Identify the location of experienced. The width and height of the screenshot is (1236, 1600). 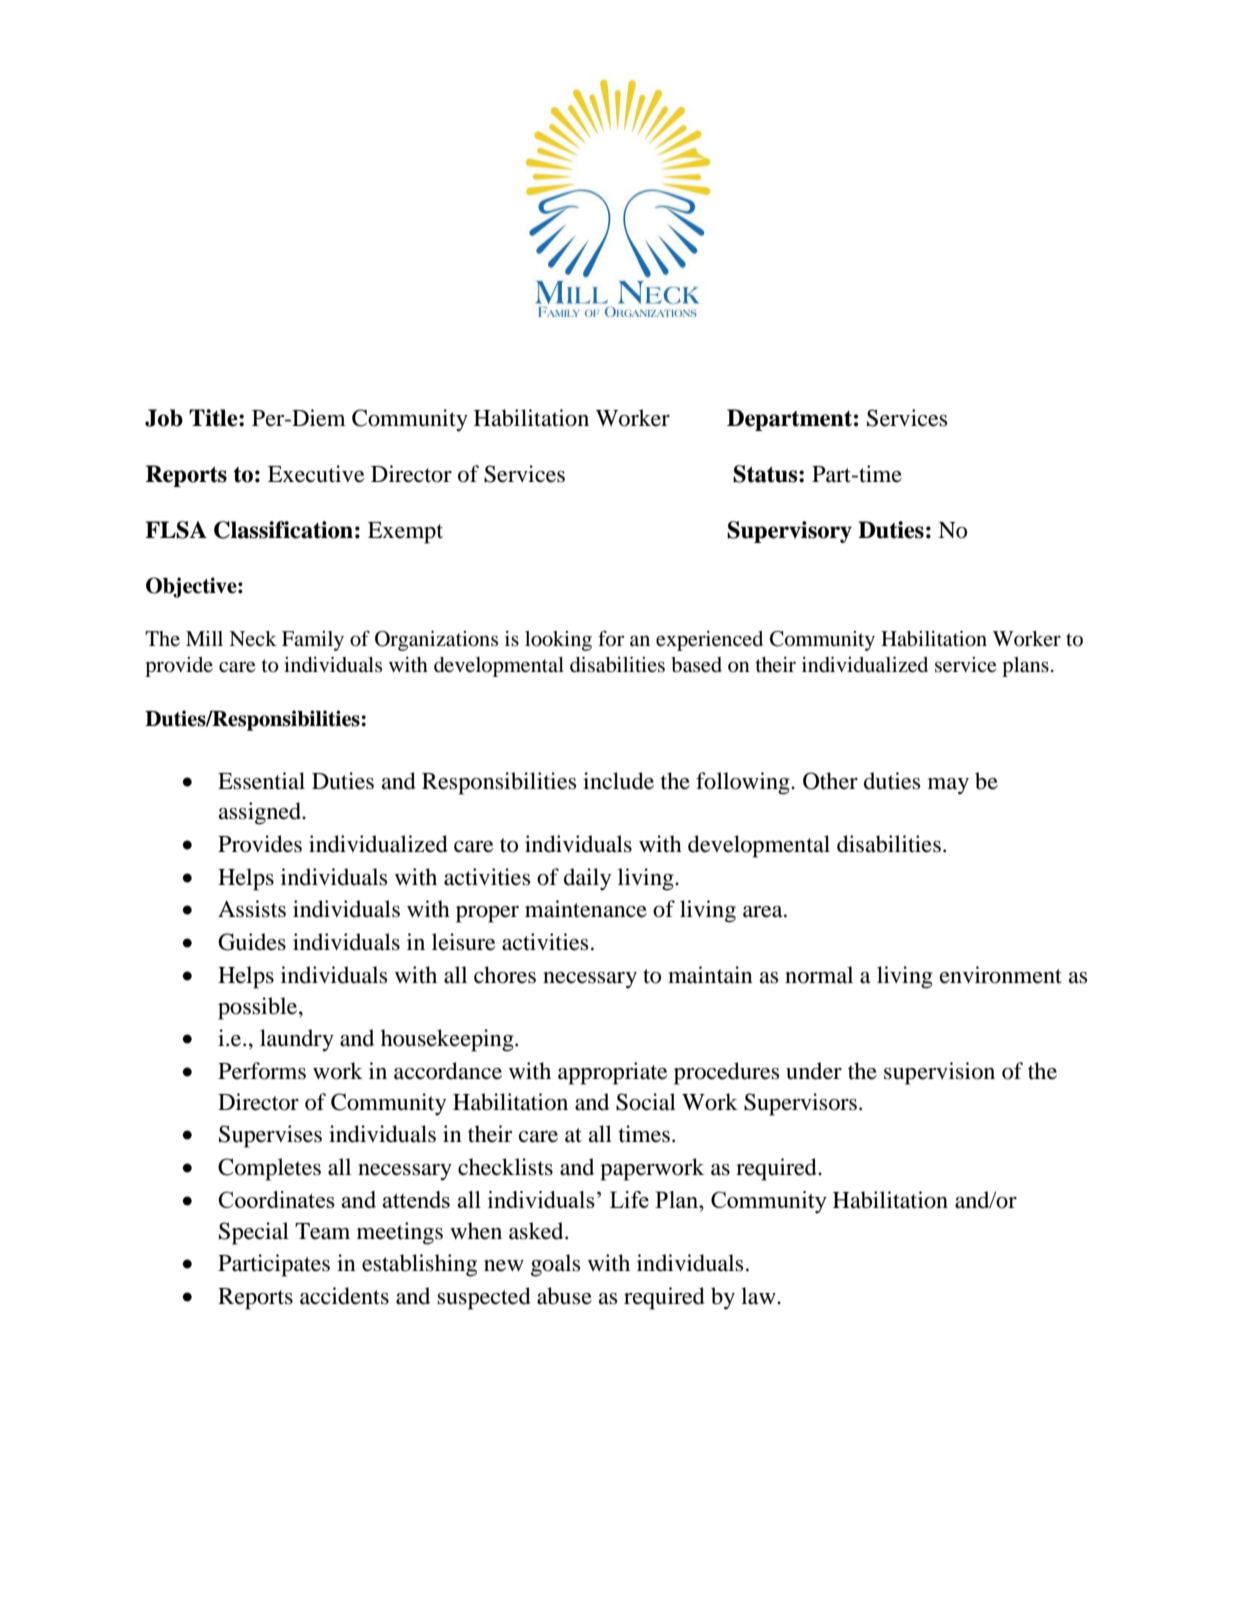
(709, 641).
